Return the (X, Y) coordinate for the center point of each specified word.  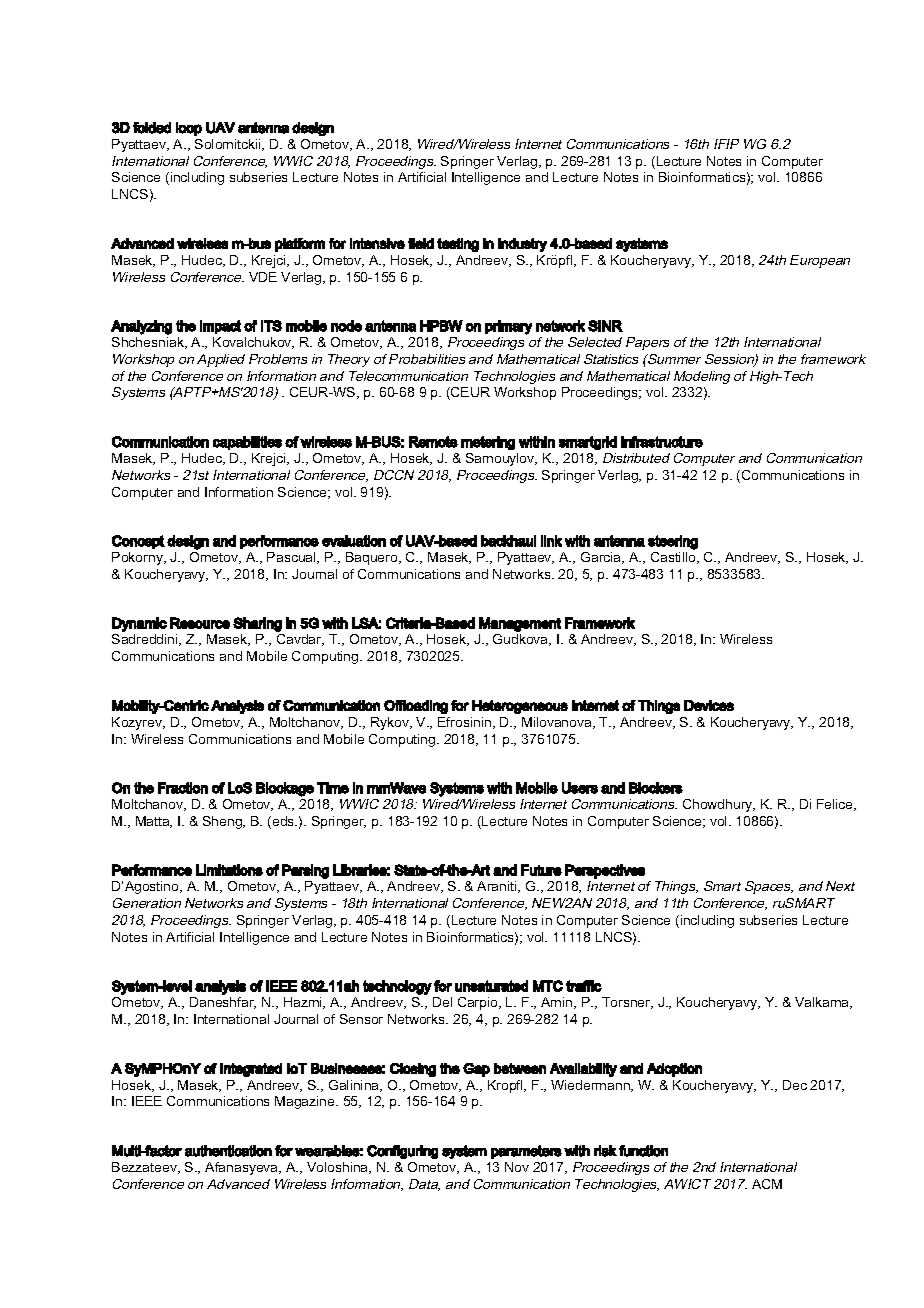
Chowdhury (719, 805)
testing (458, 245)
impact (220, 327)
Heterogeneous (520, 707)
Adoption (674, 1070)
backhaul (508, 541)
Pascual (292, 558)
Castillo (674, 558)
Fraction (183, 788)
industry (522, 245)
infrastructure (662, 442)
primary (508, 327)
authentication (228, 1151)
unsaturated (491, 986)
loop (189, 129)
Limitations (229, 870)
